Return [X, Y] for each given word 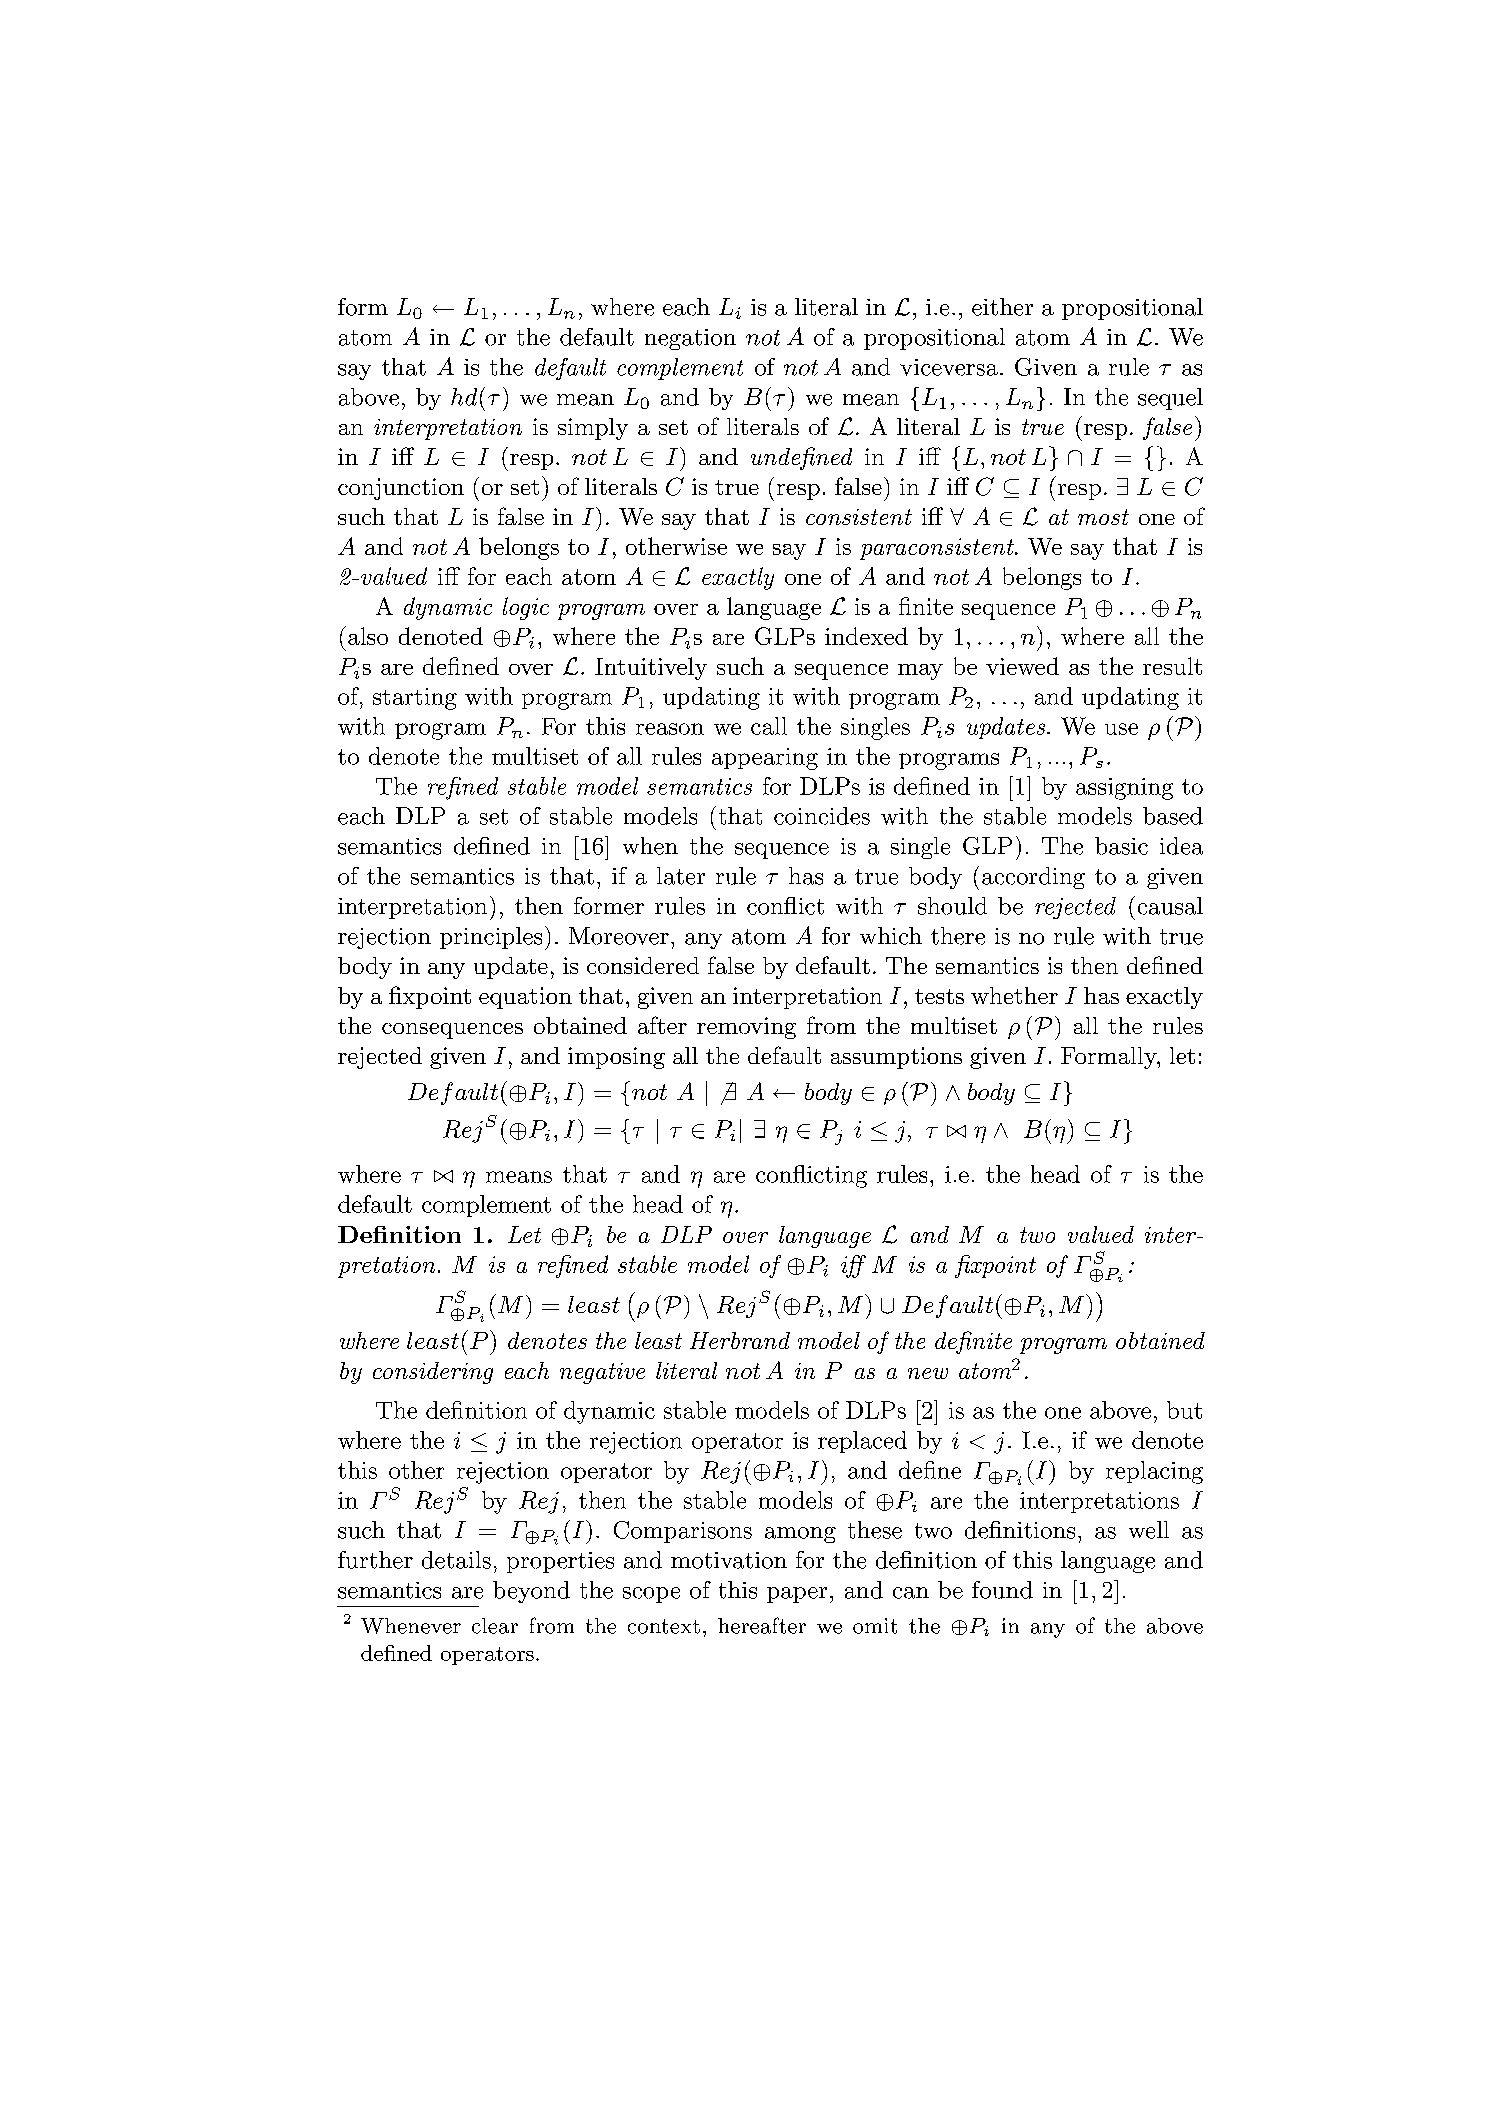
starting [415, 699]
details [456, 1560]
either [1002, 307]
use [1121, 729]
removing [746, 1028]
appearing [765, 759]
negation [690, 339]
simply [593, 429]
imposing [616, 1058]
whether [1014, 995]
